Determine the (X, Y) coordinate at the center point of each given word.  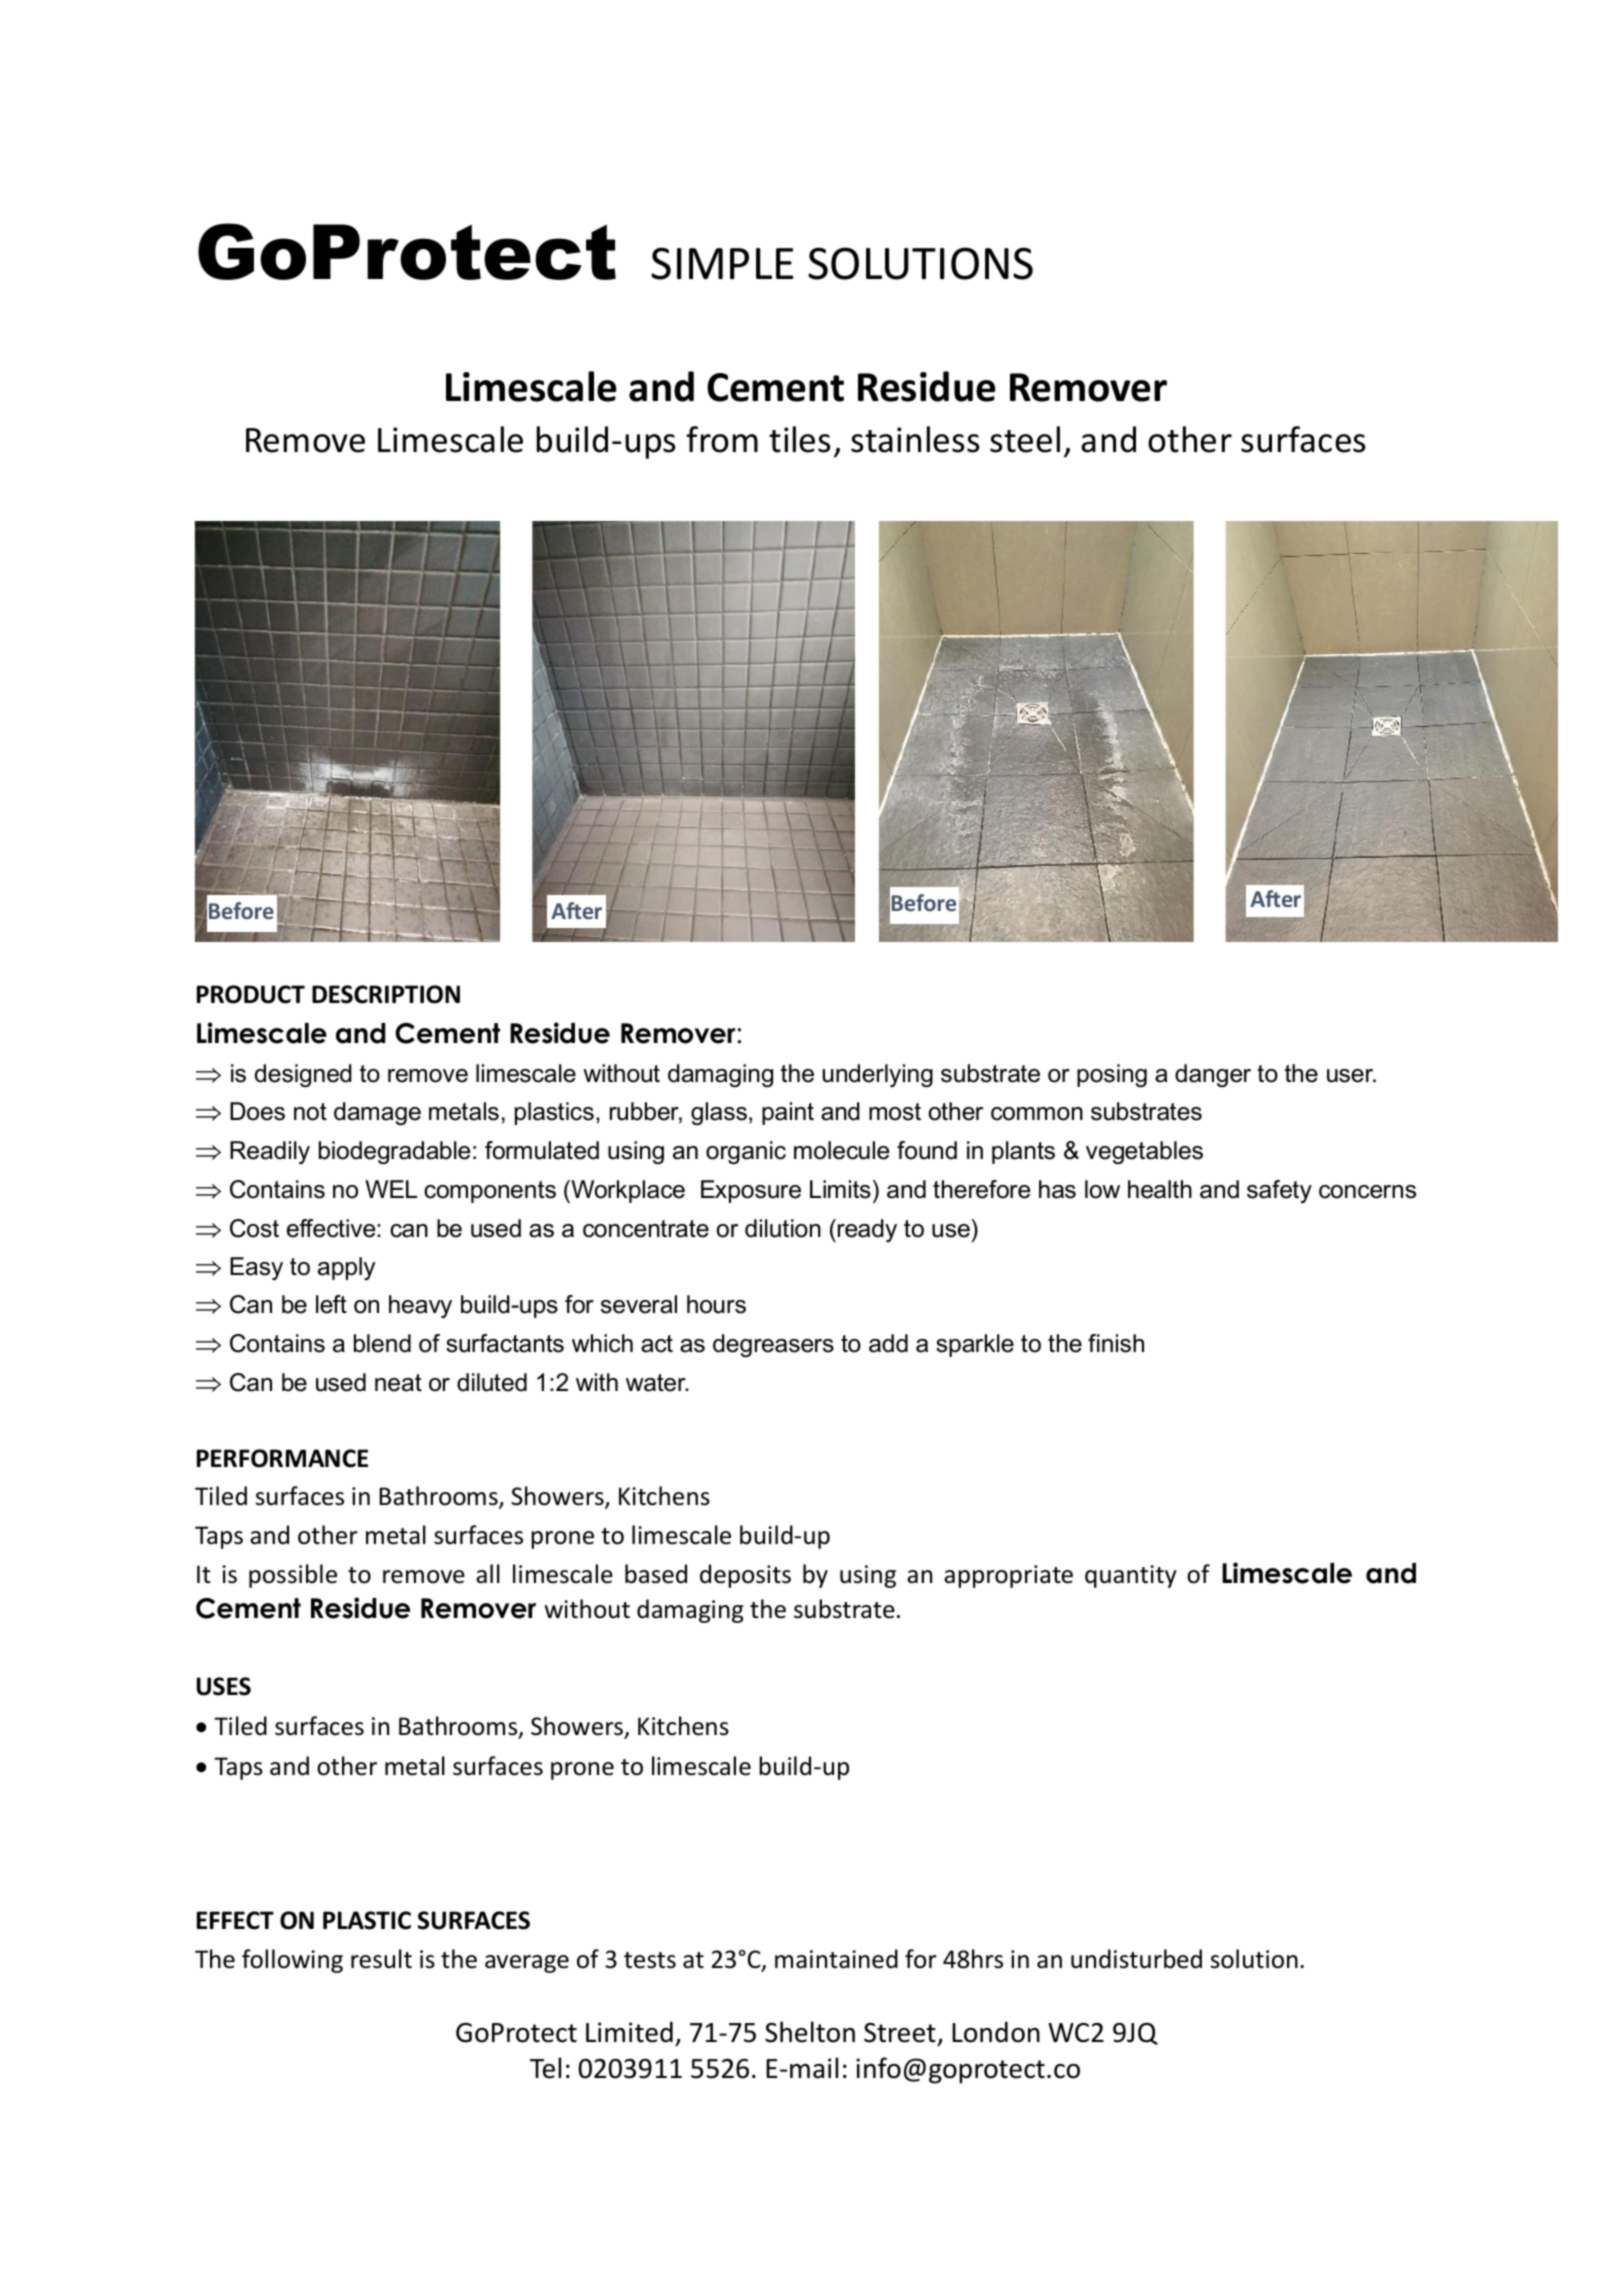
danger (1213, 1075)
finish (1116, 1343)
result (381, 1959)
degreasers (773, 1345)
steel (1025, 439)
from (722, 439)
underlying (878, 1075)
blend (382, 1343)
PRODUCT (251, 994)
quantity (1131, 1576)
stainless (915, 439)
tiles (799, 439)
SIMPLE (722, 263)
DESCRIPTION (386, 994)
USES (224, 1686)
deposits (745, 1576)
